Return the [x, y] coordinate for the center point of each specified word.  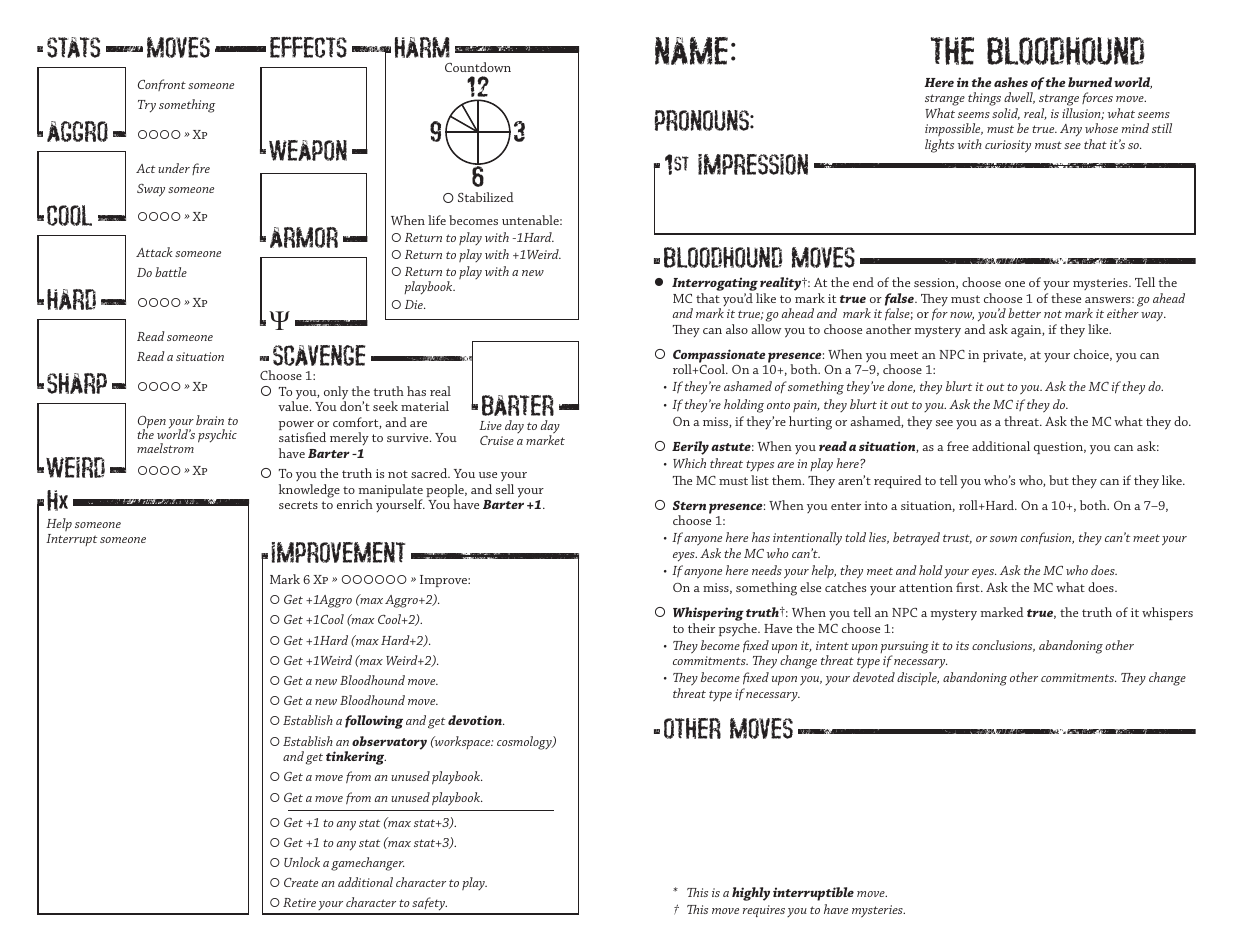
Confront [162, 85]
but [1059, 480]
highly [751, 894]
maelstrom [165, 448]
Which [689, 463]
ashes [1011, 82]
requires [764, 911]
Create [301, 882]
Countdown [478, 67]
